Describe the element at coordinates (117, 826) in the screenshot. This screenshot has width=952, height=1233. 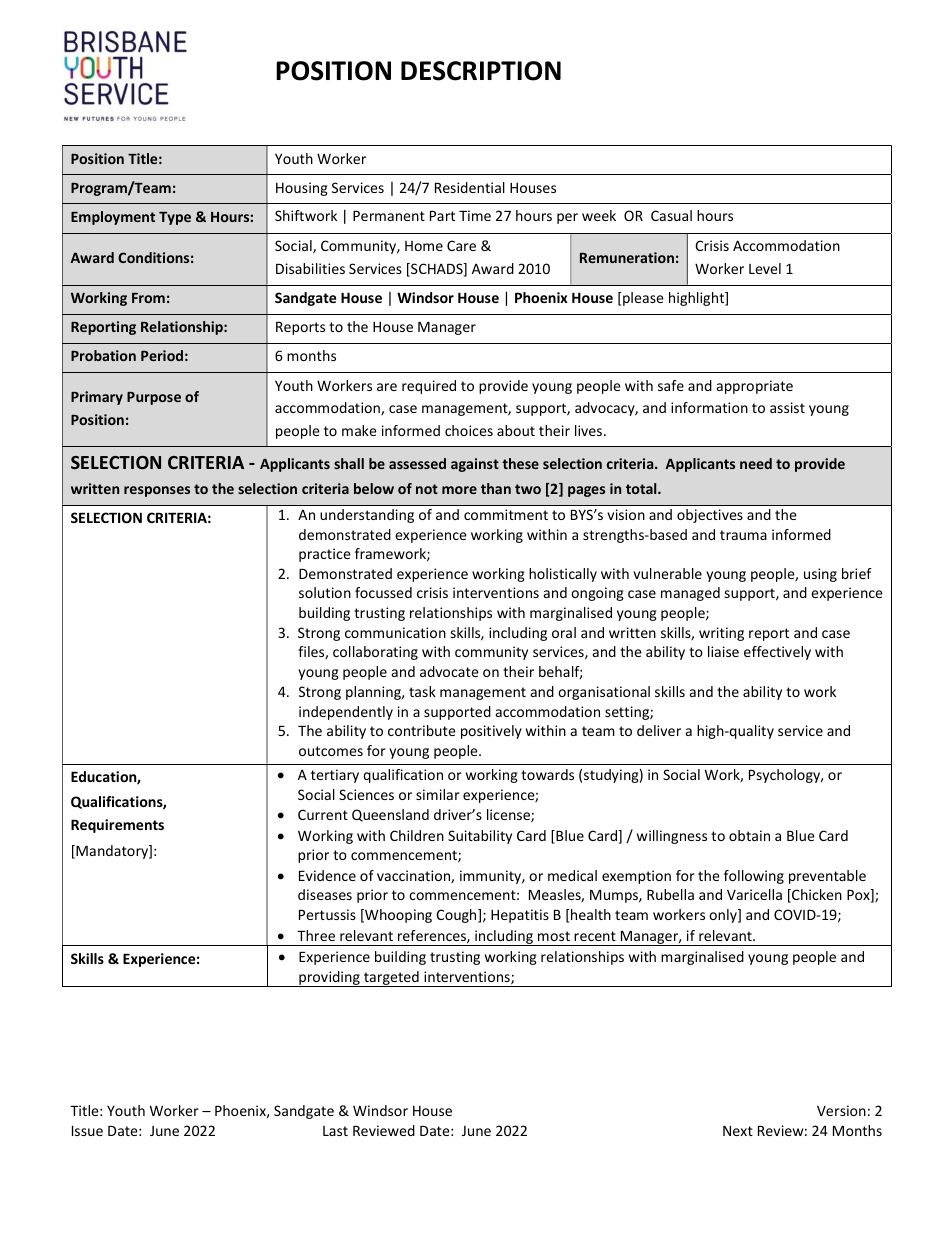
I see `Requirements` at that location.
